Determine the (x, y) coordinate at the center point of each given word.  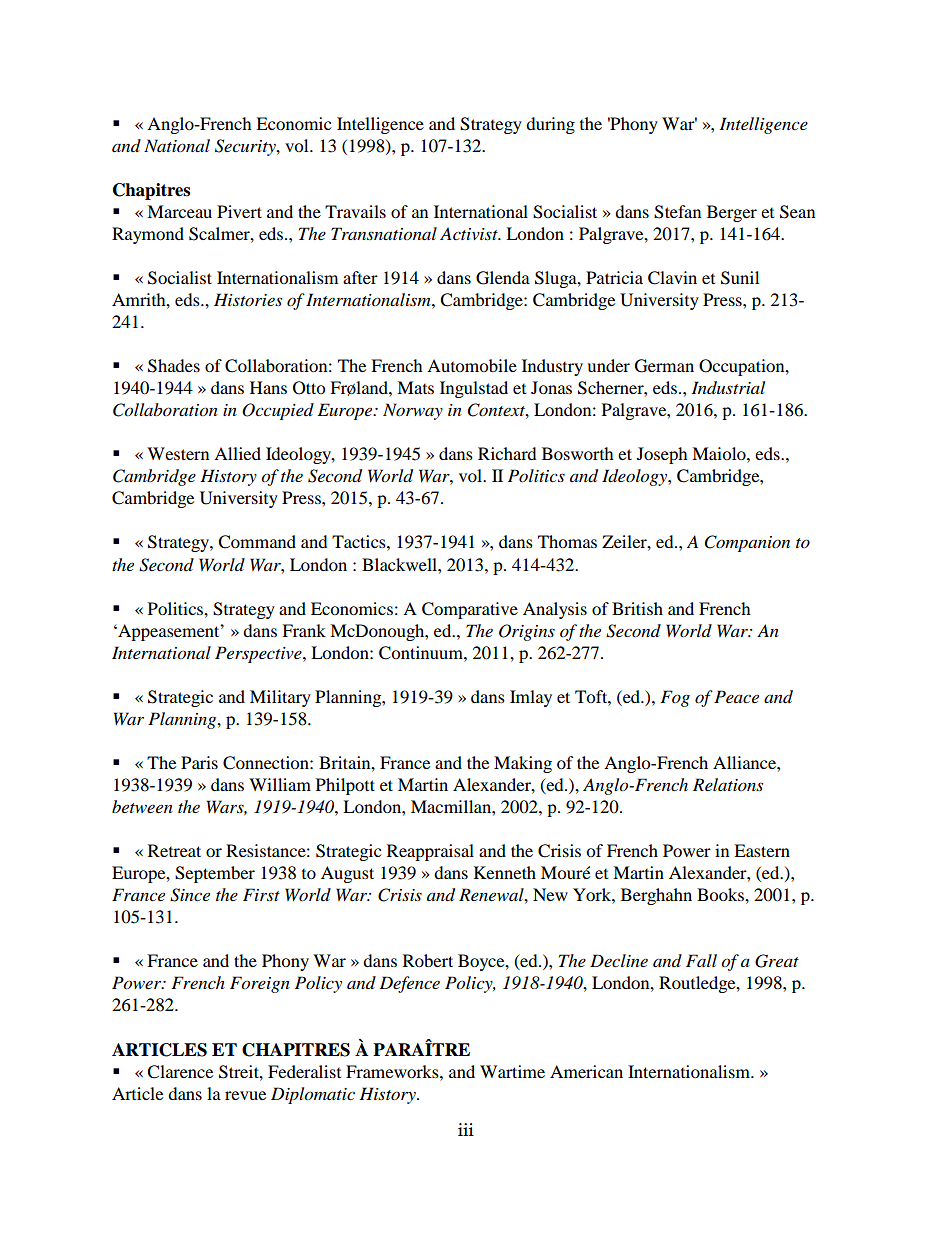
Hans (268, 387)
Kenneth (505, 872)
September (215, 874)
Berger (732, 213)
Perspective (259, 654)
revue (245, 1095)
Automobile (472, 365)
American (586, 1071)
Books (721, 894)
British (637, 608)
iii (466, 1129)
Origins (527, 632)
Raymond (148, 235)
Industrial (728, 388)
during (550, 125)
